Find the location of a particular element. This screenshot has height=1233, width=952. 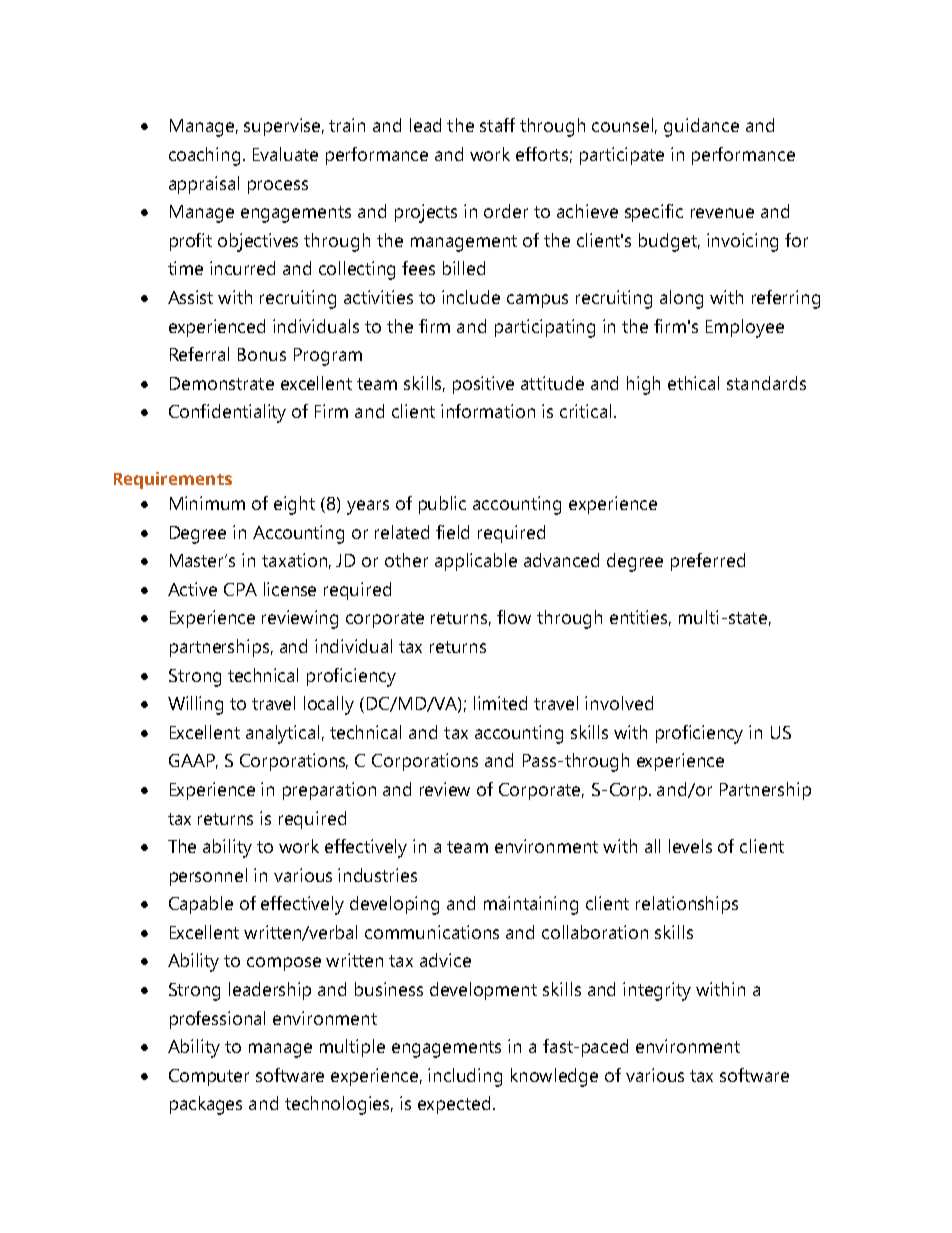

Computer is located at coordinates (209, 1077).
